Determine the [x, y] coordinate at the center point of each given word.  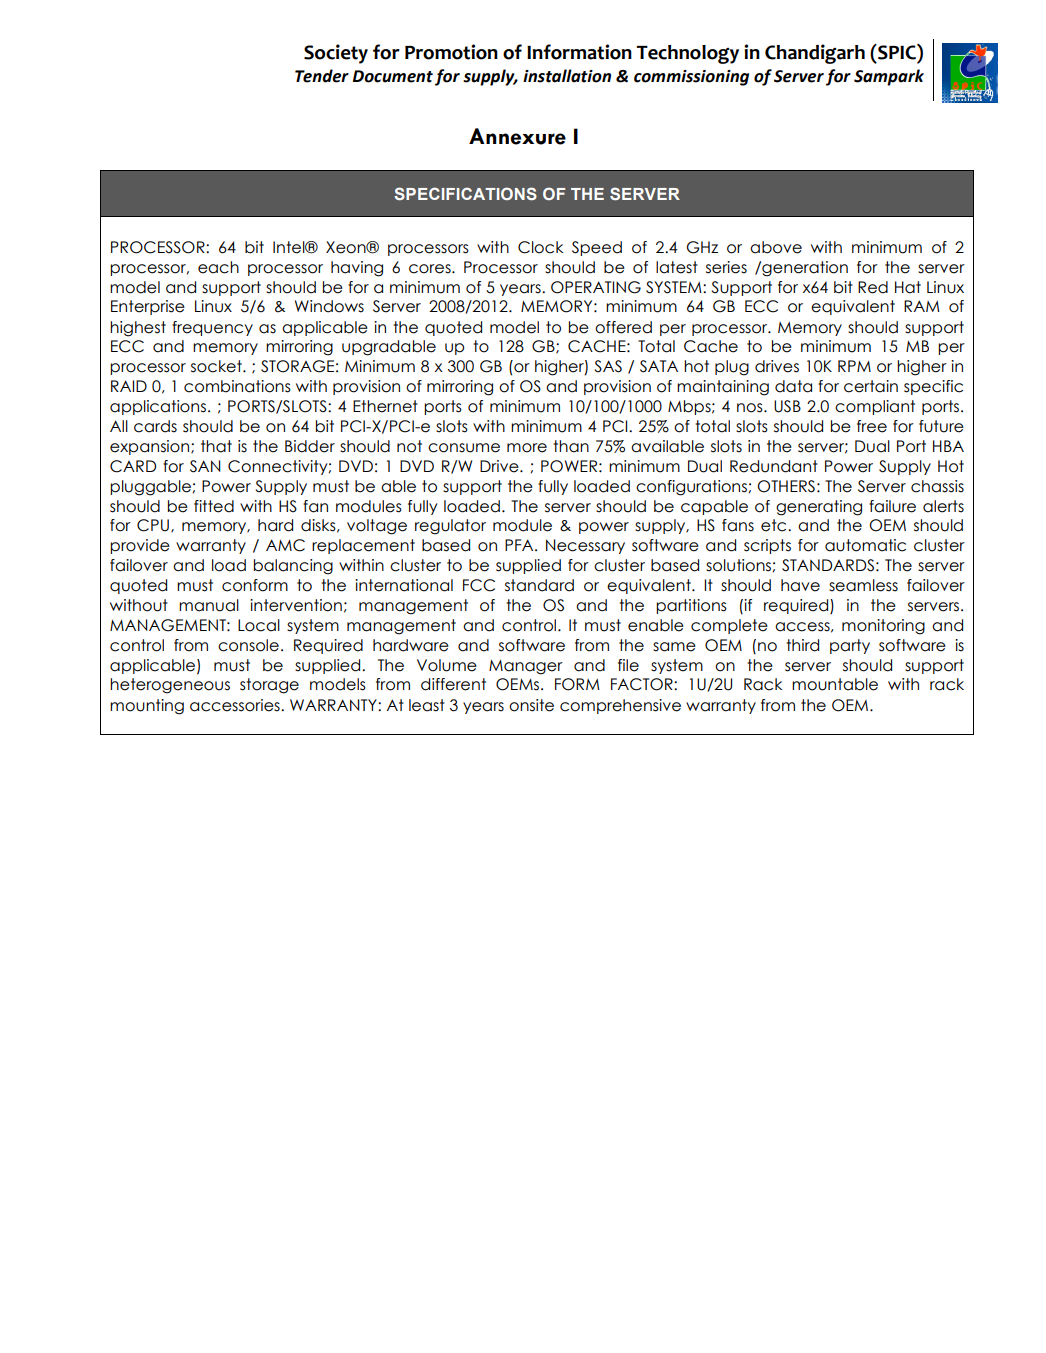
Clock [540, 247]
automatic [865, 545]
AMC [285, 545]
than [571, 446]
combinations [237, 386]
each [218, 267]
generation [804, 269]
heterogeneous [170, 686]
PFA [520, 545]
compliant [875, 407]
